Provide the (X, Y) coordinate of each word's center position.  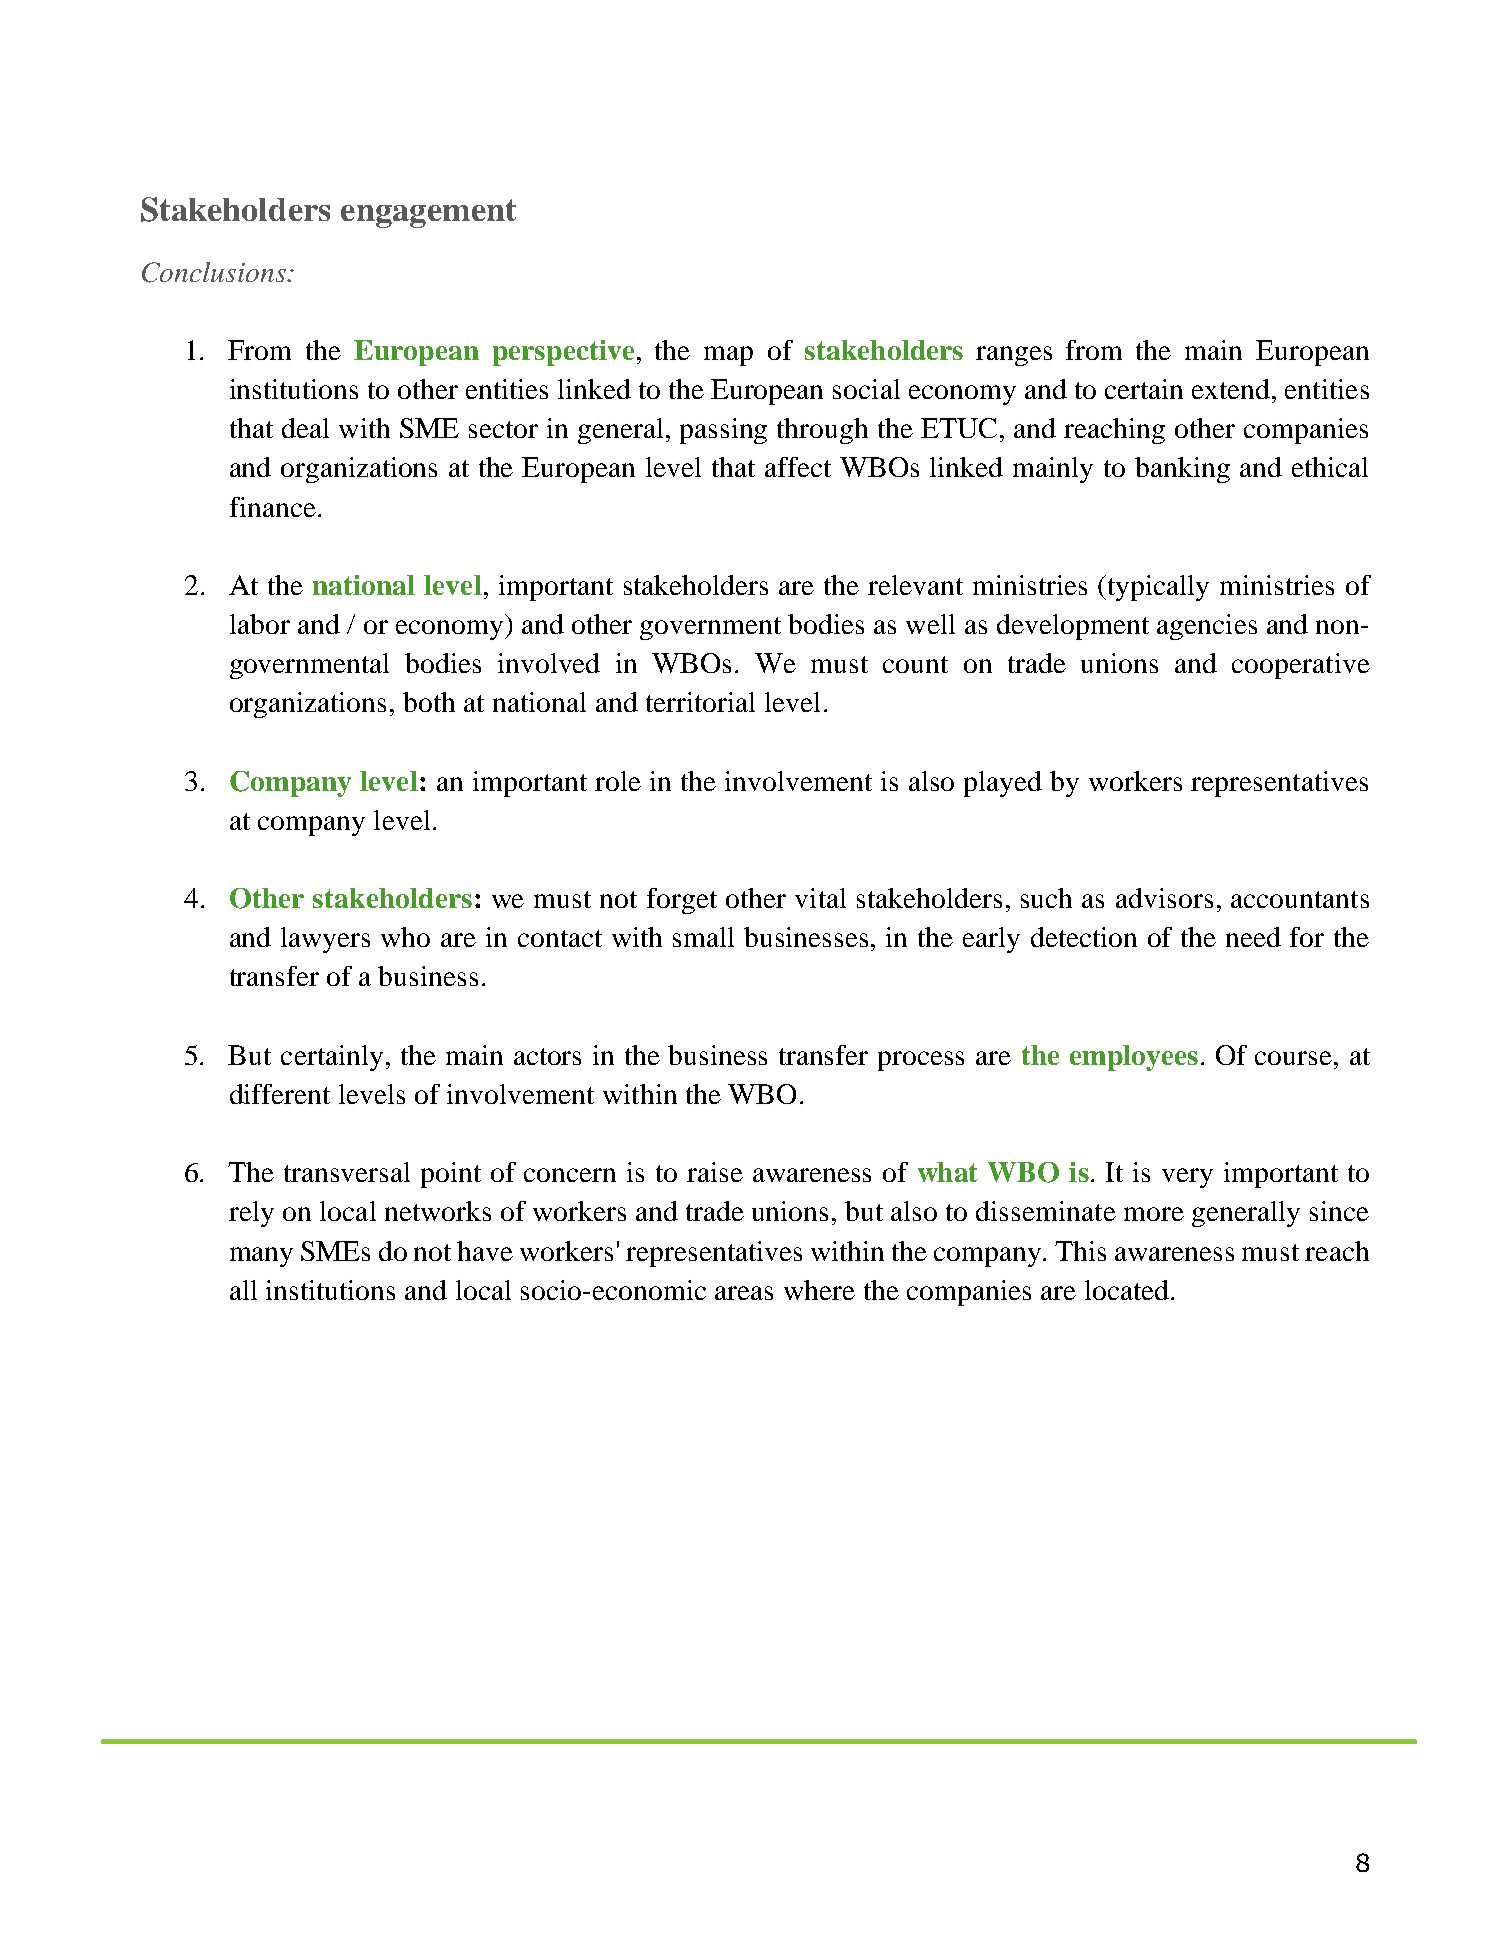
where (819, 1290)
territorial (700, 702)
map (728, 356)
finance (273, 507)
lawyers (325, 940)
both (429, 702)
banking (1182, 470)
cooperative (1301, 666)
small (703, 937)
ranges (1014, 356)
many (261, 1257)
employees (1134, 1058)
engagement (428, 213)
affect (798, 467)
